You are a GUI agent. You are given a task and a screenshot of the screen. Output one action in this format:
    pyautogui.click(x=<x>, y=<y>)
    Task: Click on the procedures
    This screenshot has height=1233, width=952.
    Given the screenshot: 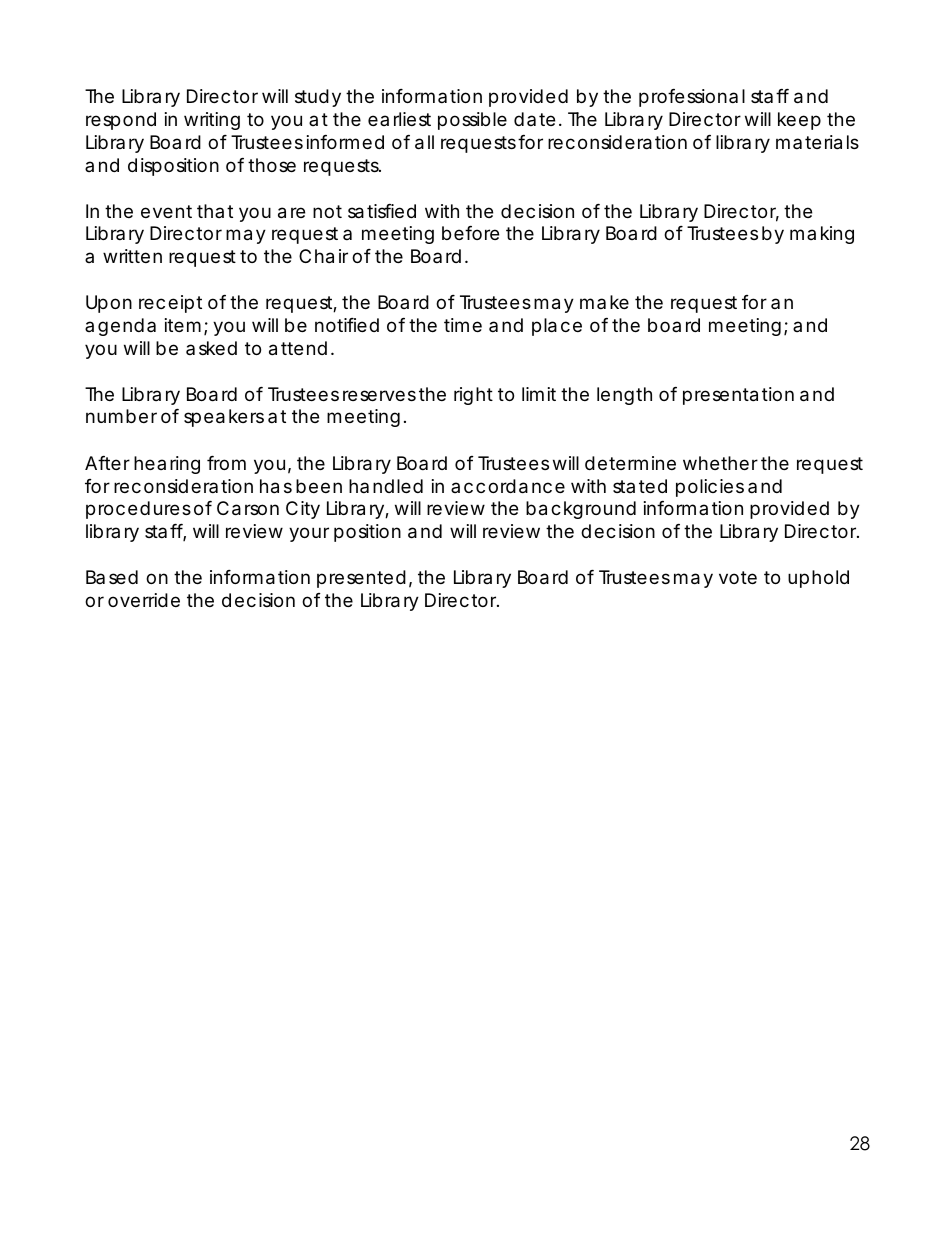 What is the action you would take?
    pyautogui.click(x=138, y=510)
